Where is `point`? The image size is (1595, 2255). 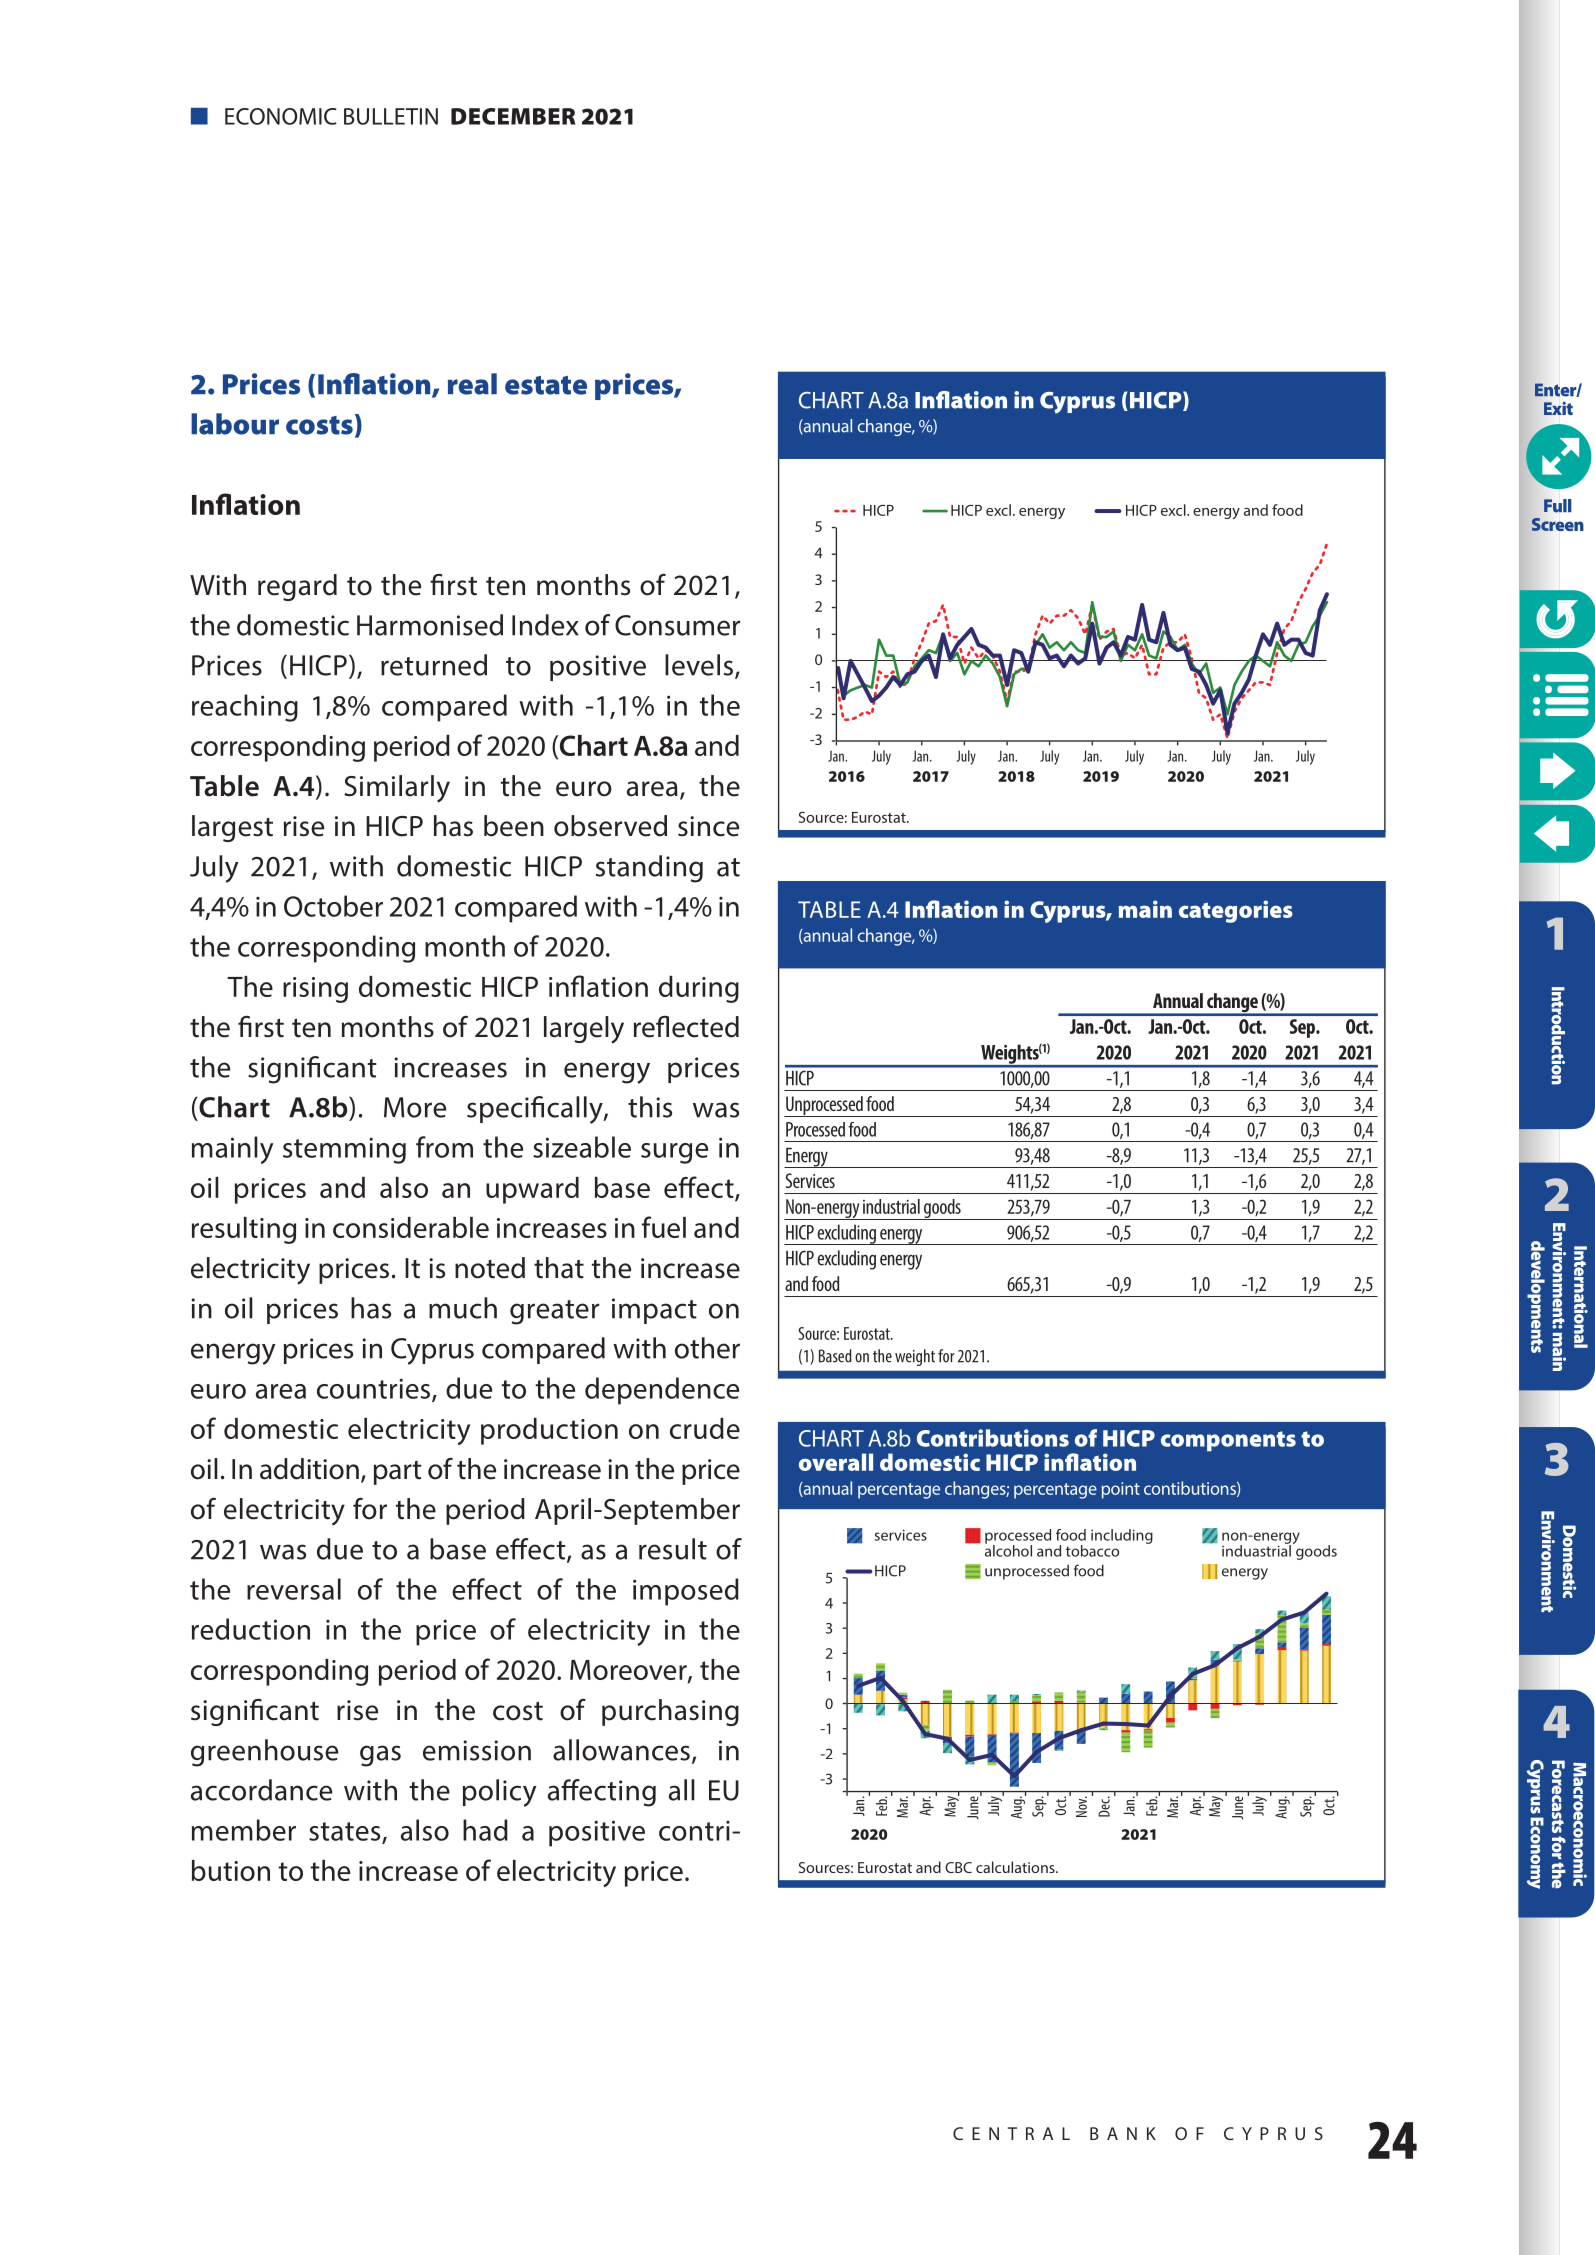 point is located at coordinates (1121, 1490).
